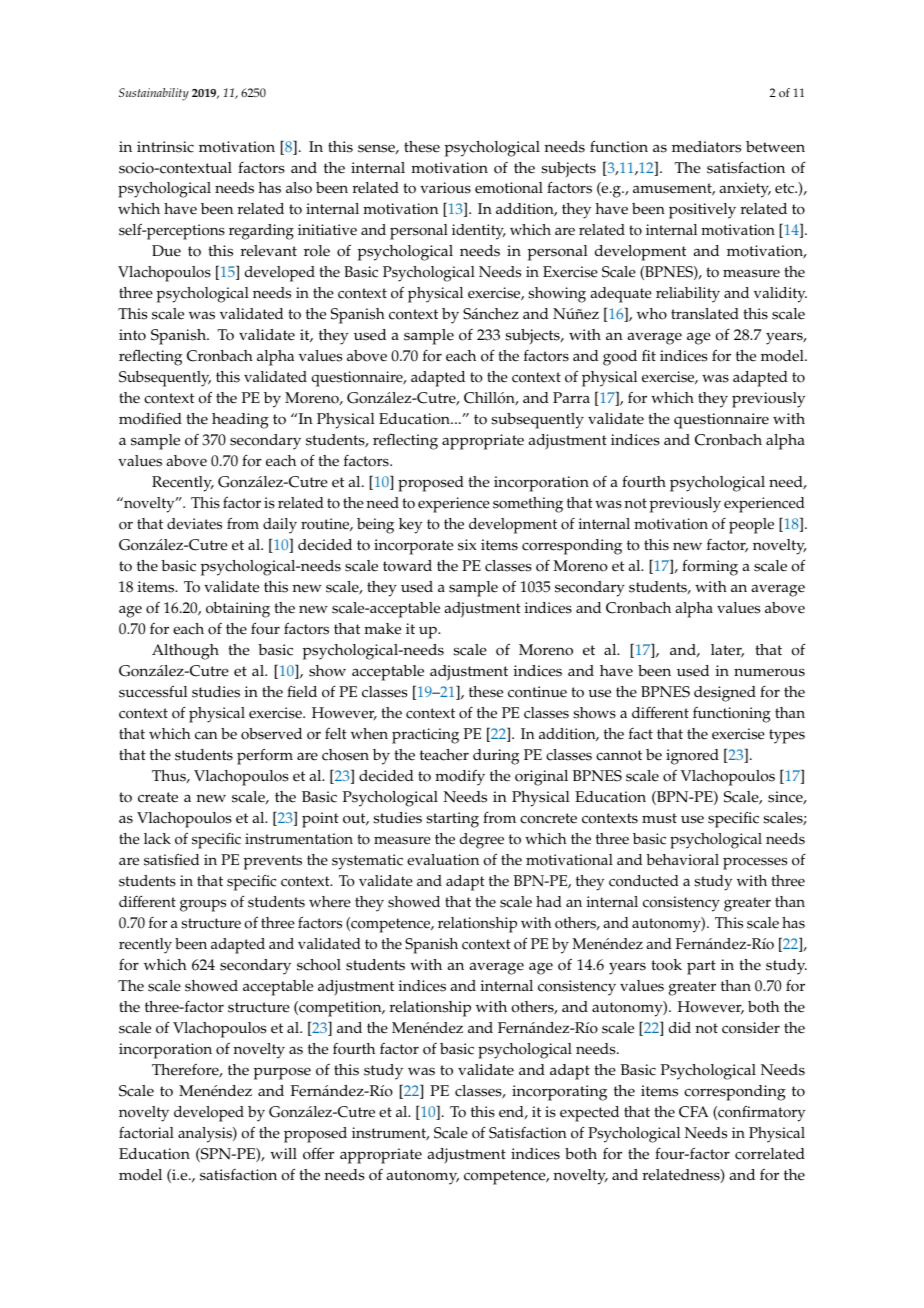 The width and height of the document is (924, 1308). I want to click on good, so click(620, 358).
